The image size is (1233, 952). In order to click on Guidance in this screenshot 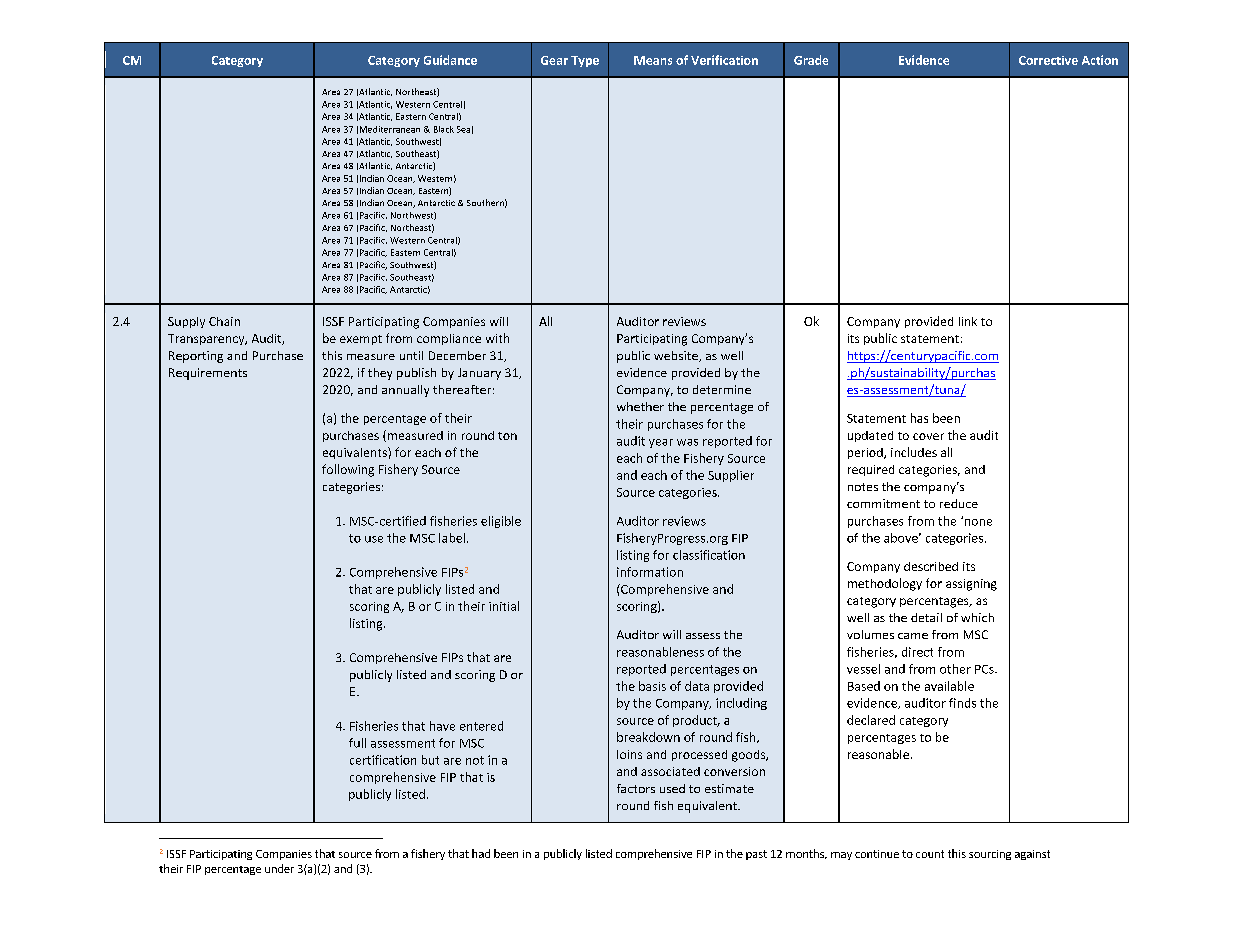, I will do `click(450, 60)`.
